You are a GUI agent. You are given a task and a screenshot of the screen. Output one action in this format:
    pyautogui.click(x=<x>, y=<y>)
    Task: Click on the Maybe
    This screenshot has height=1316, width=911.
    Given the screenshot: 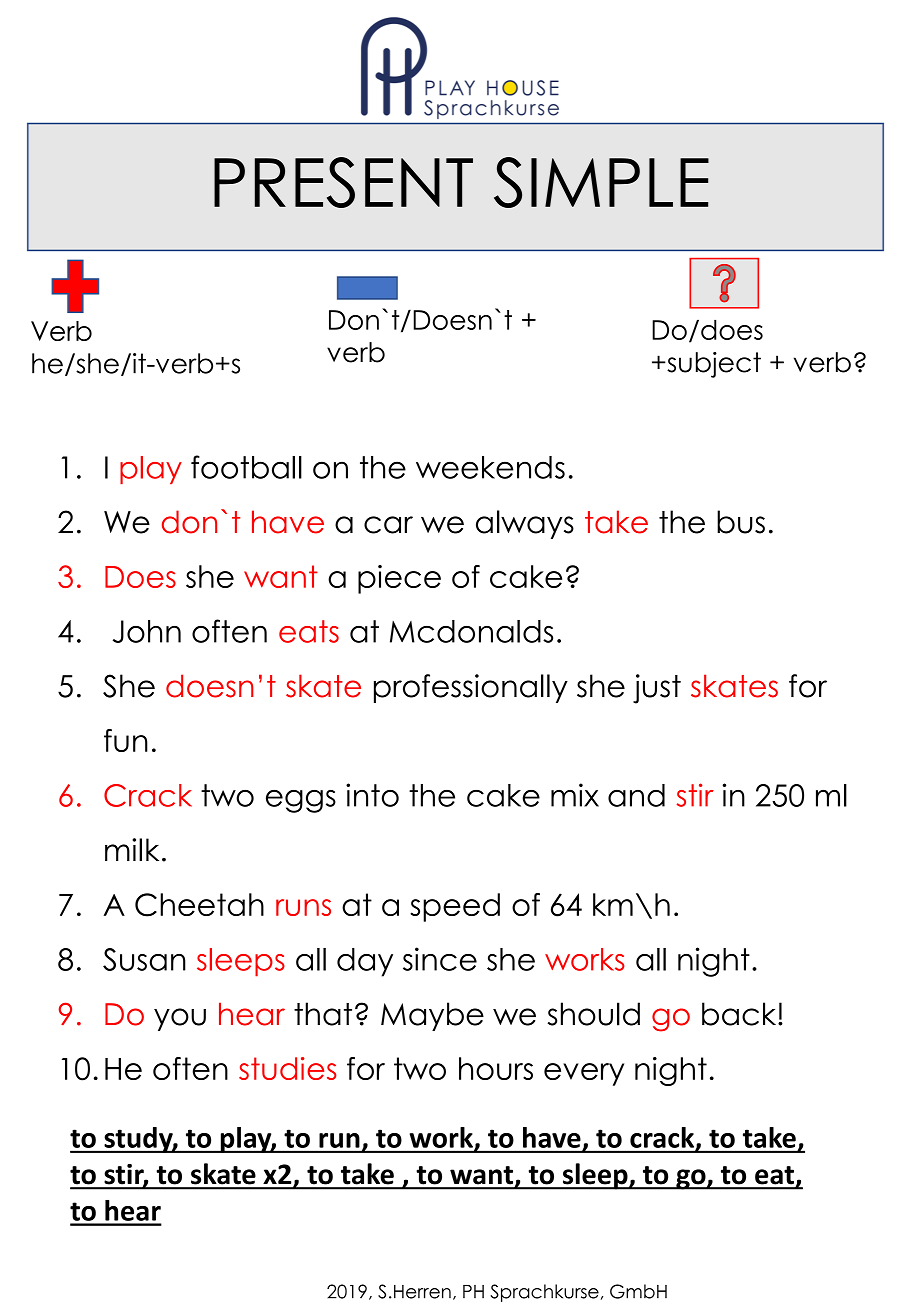 What is the action you would take?
    pyautogui.click(x=432, y=1016)
